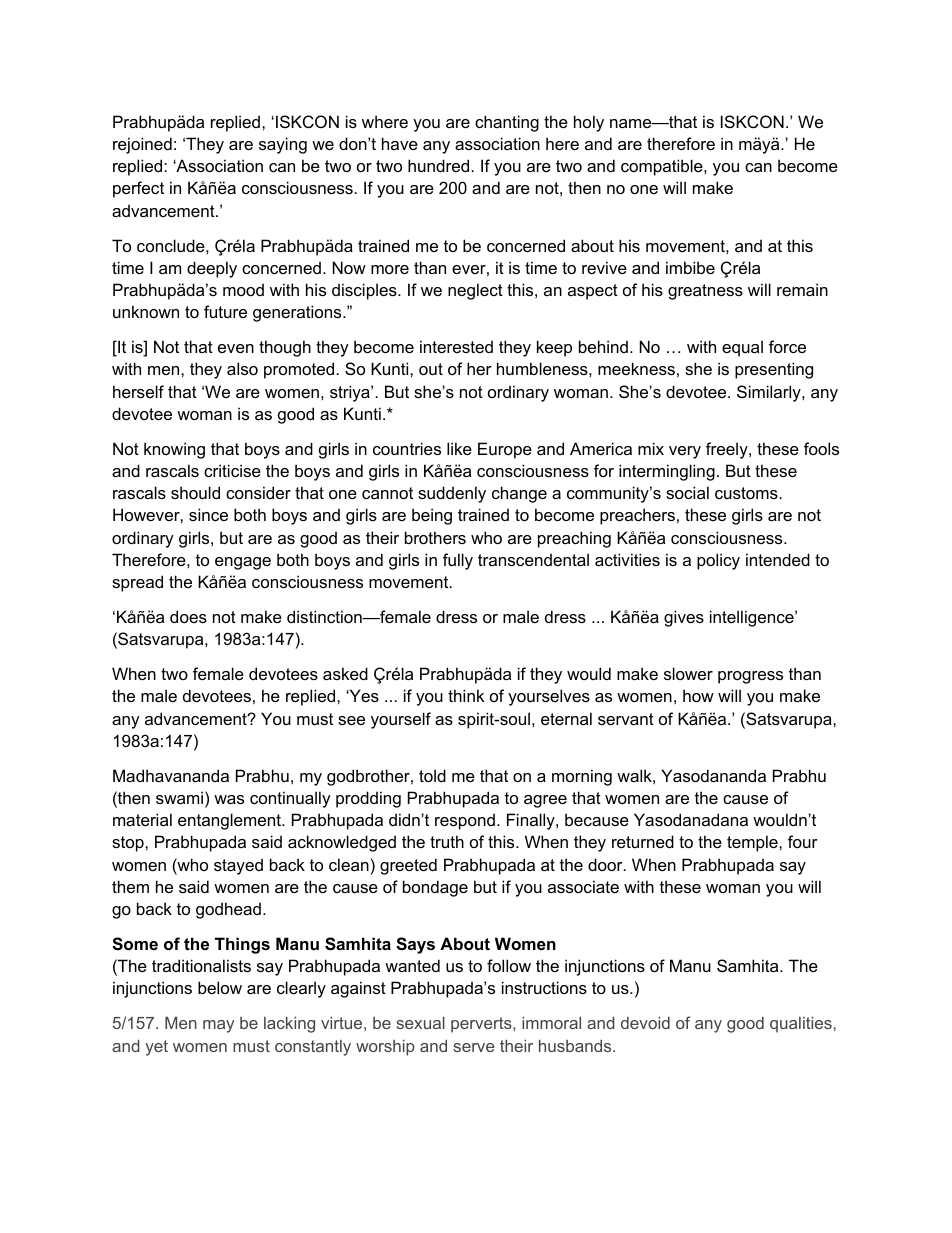  What do you see at coordinates (218, 1026) in the page?
I see `may` at bounding box center [218, 1026].
